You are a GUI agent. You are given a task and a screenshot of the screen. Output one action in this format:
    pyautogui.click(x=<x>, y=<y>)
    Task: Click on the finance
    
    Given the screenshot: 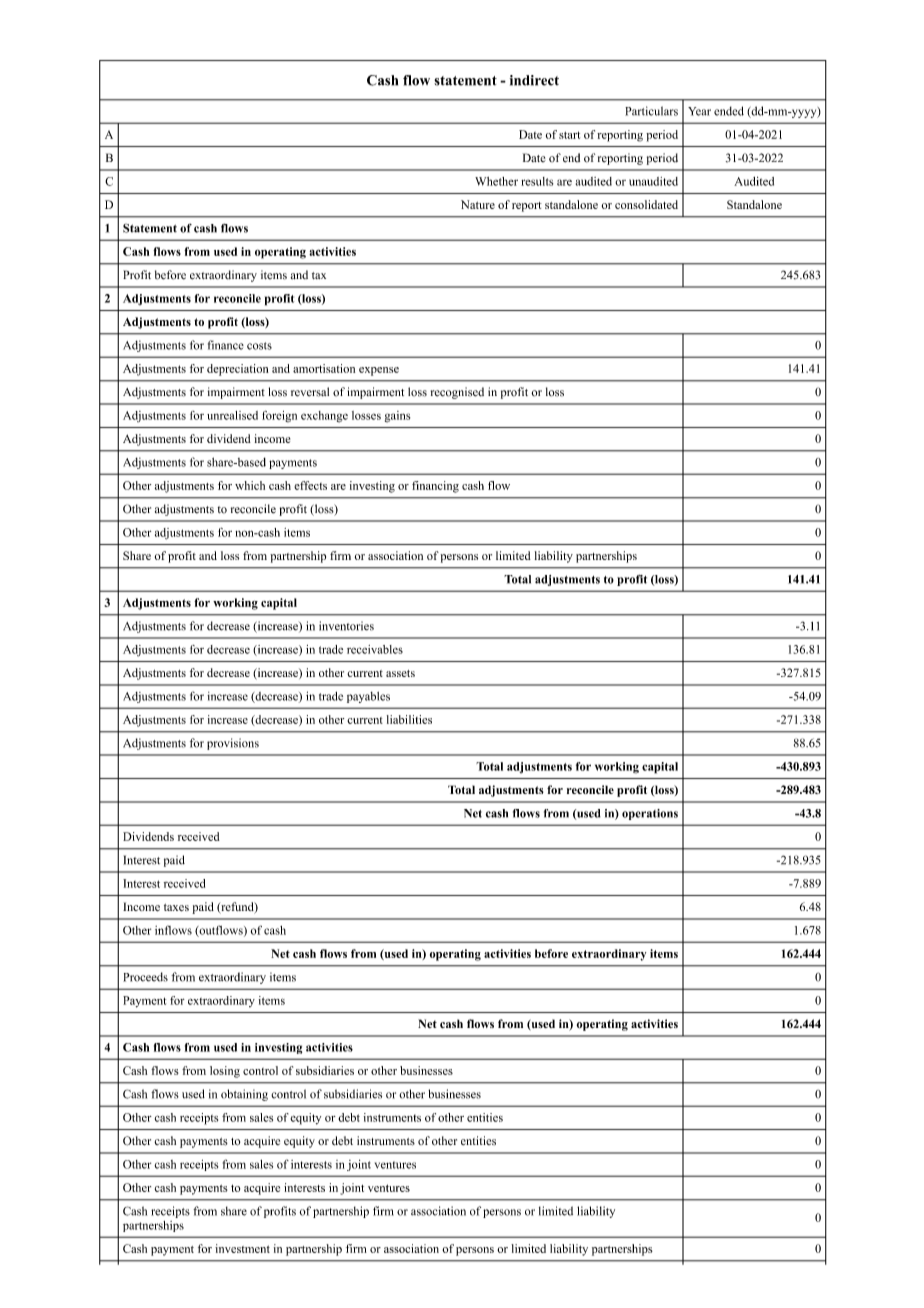 What is the action you would take?
    pyautogui.click(x=226, y=345)
